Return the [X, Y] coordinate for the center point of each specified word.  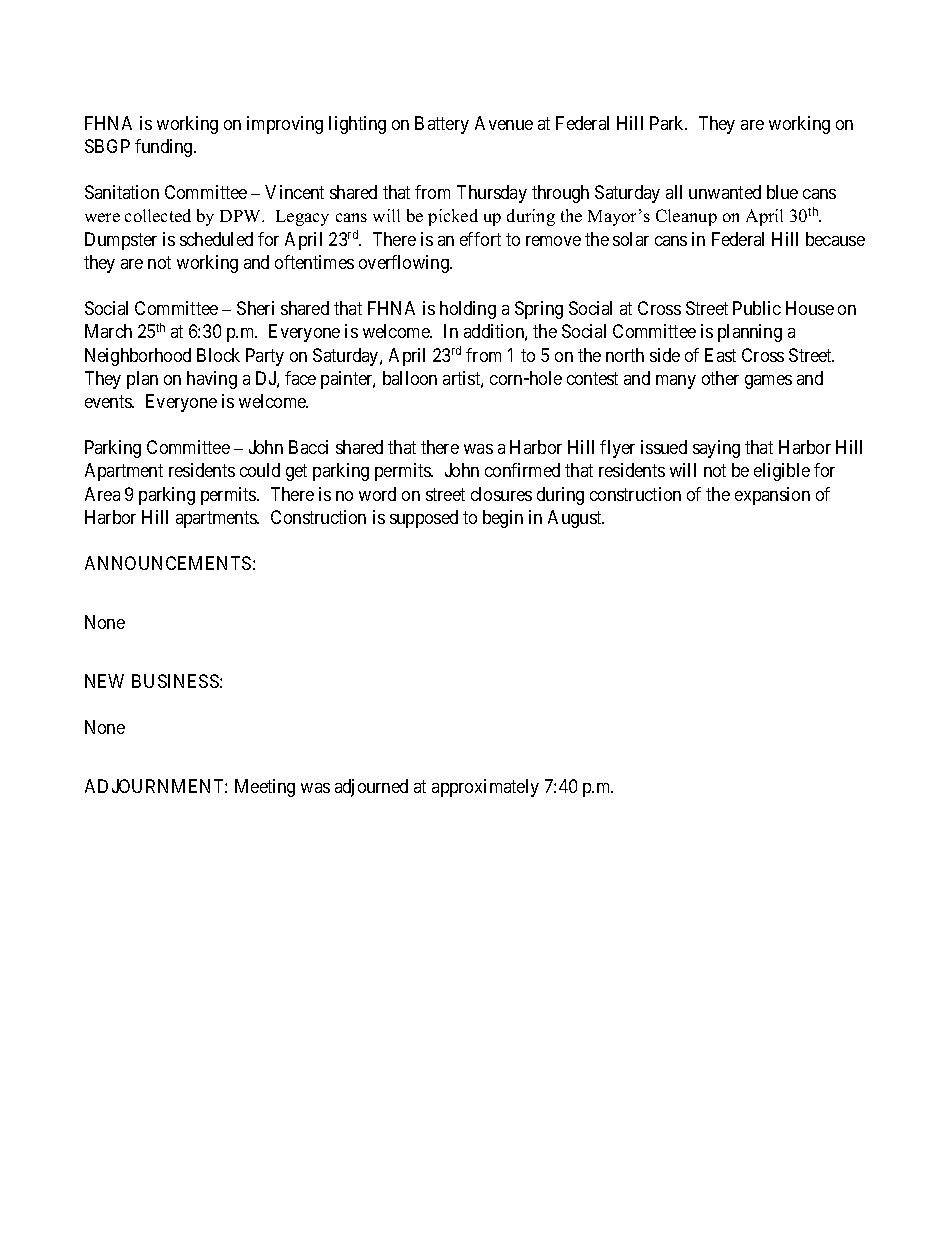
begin [503, 519]
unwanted [725, 192]
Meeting [265, 788]
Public [757, 308]
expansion [772, 496]
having [212, 380]
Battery [442, 125]
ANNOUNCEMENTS [168, 563]
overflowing [405, 264]
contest [592, 378]
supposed [424, 519]
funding [165, 148]
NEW [104, 681]
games [768, 382]
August [576, 519]
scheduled [216, 239]
